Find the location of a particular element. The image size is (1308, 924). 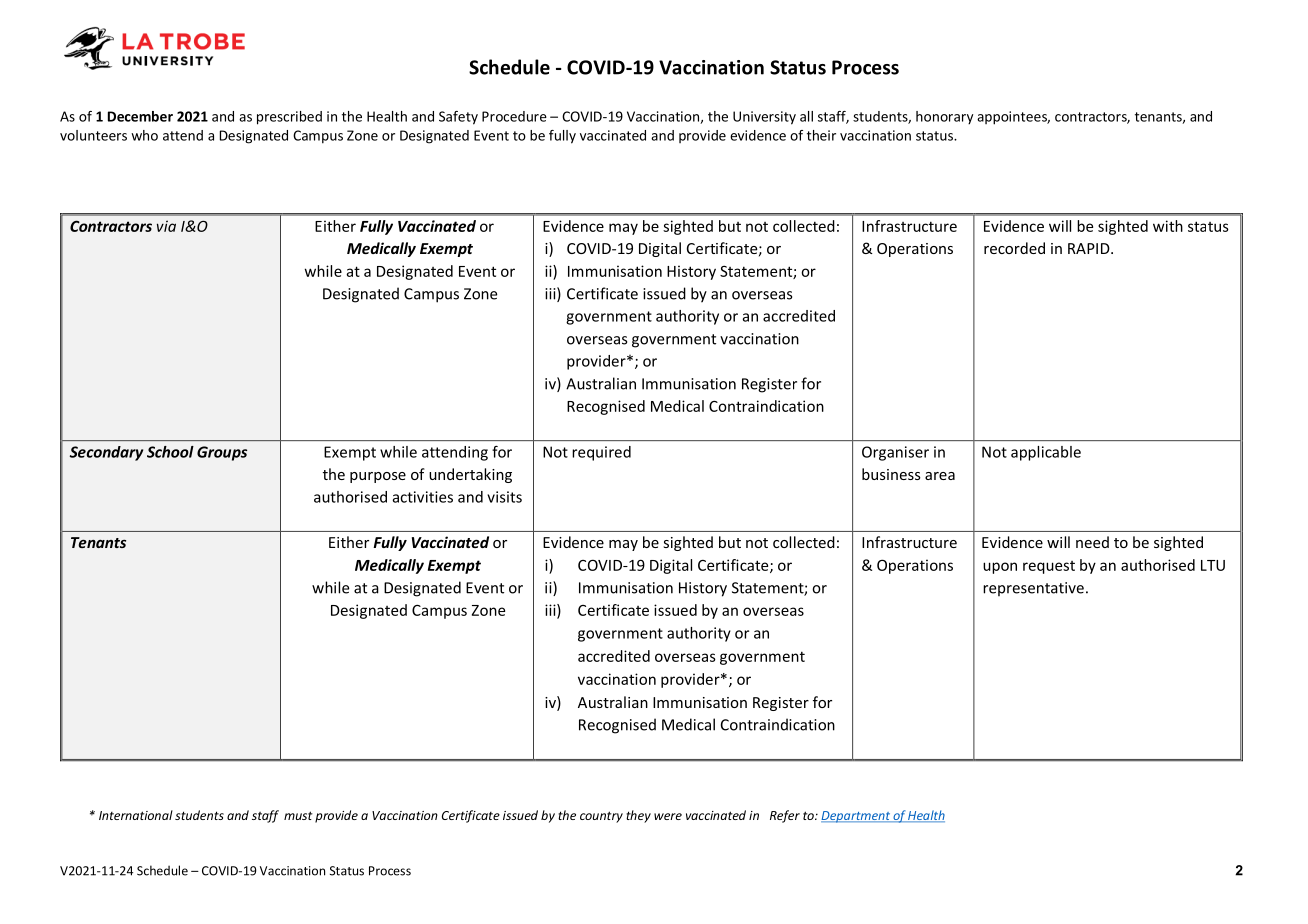

they is located at coordinates (638, 816).
